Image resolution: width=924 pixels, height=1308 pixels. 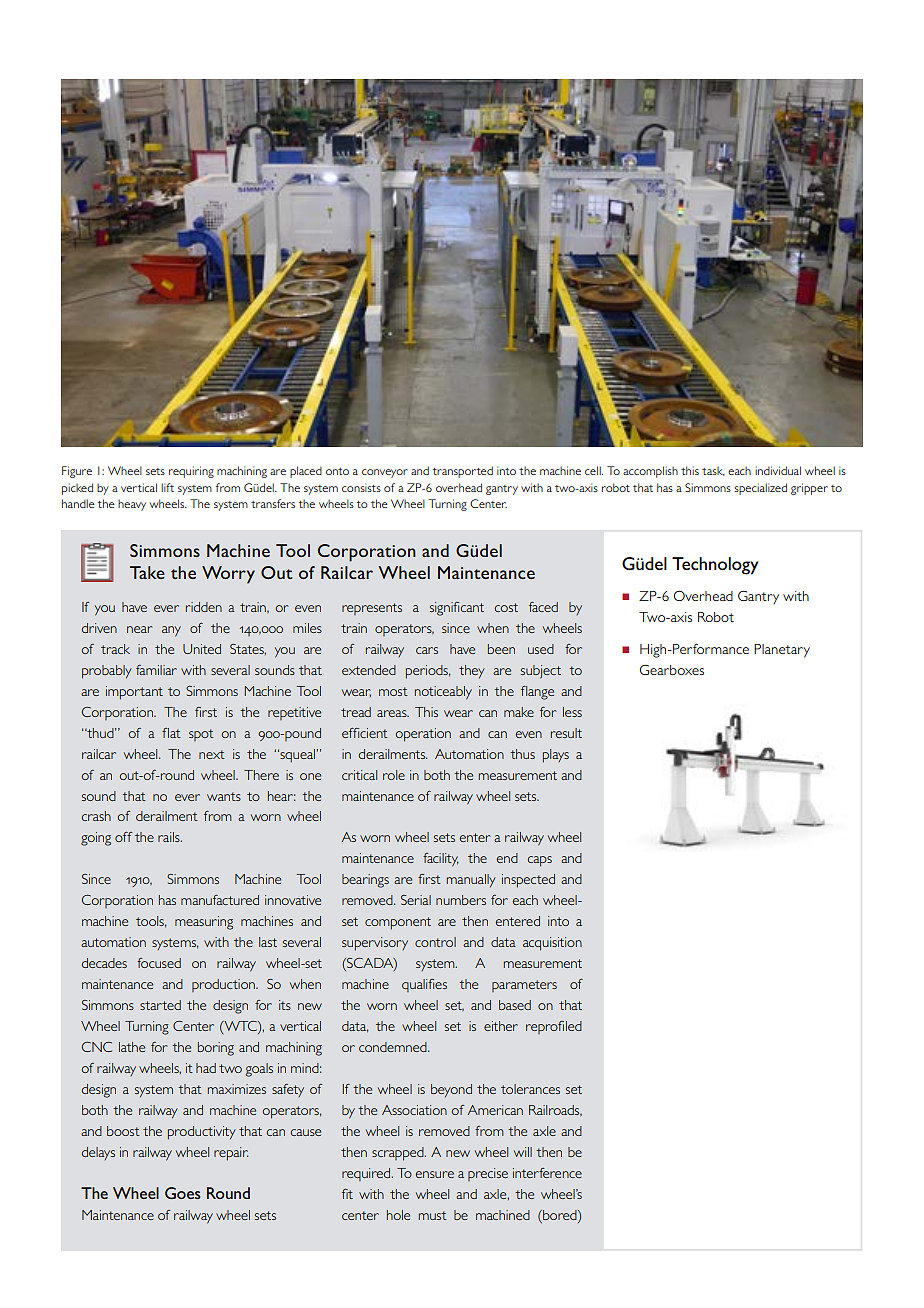 I want to click on ensure, so click(x=434, y=1174).
